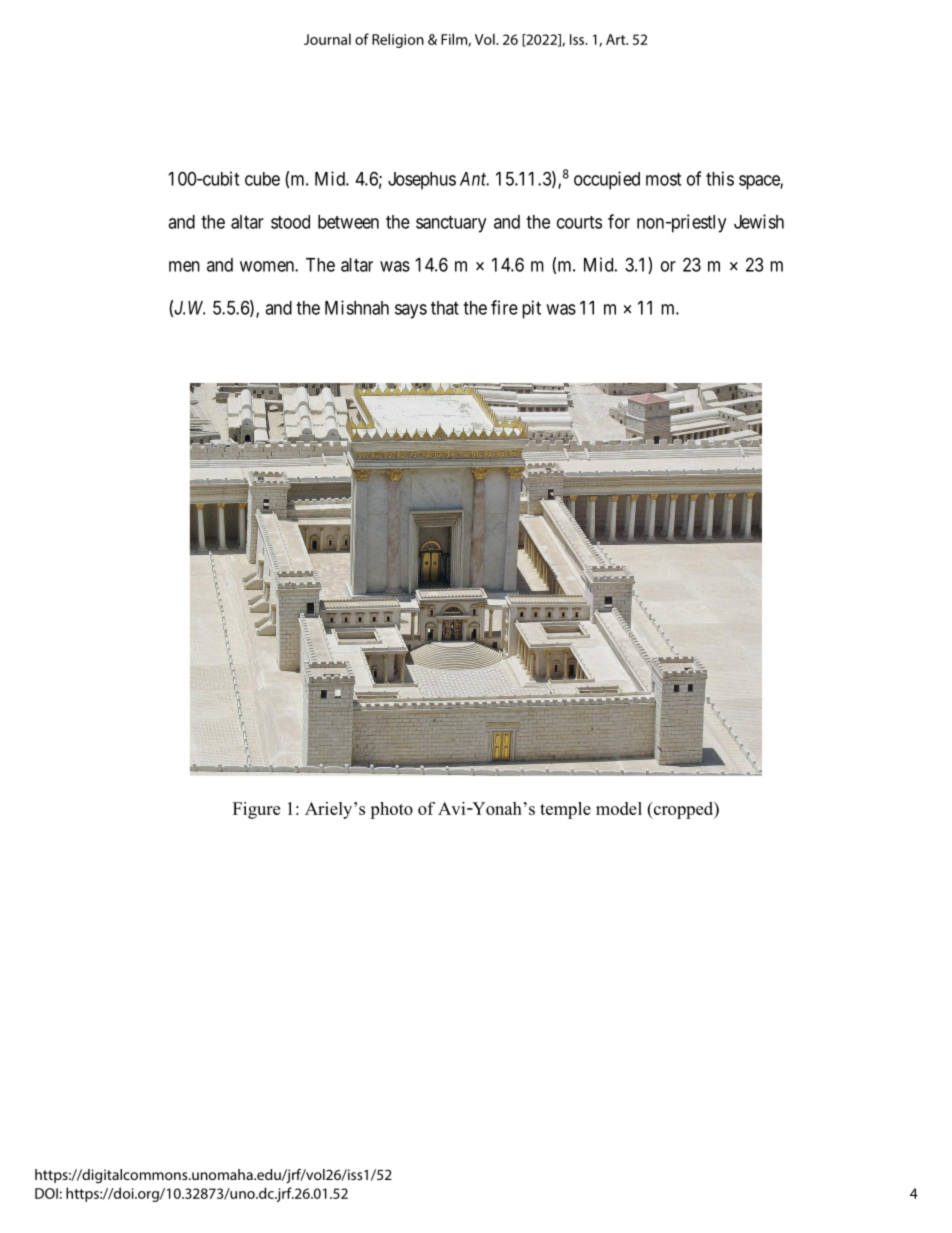 The width and height of the image is (952, 1233). Describe the element at coordinates (759, 221) in the image. I see `Jewish` at that location.
